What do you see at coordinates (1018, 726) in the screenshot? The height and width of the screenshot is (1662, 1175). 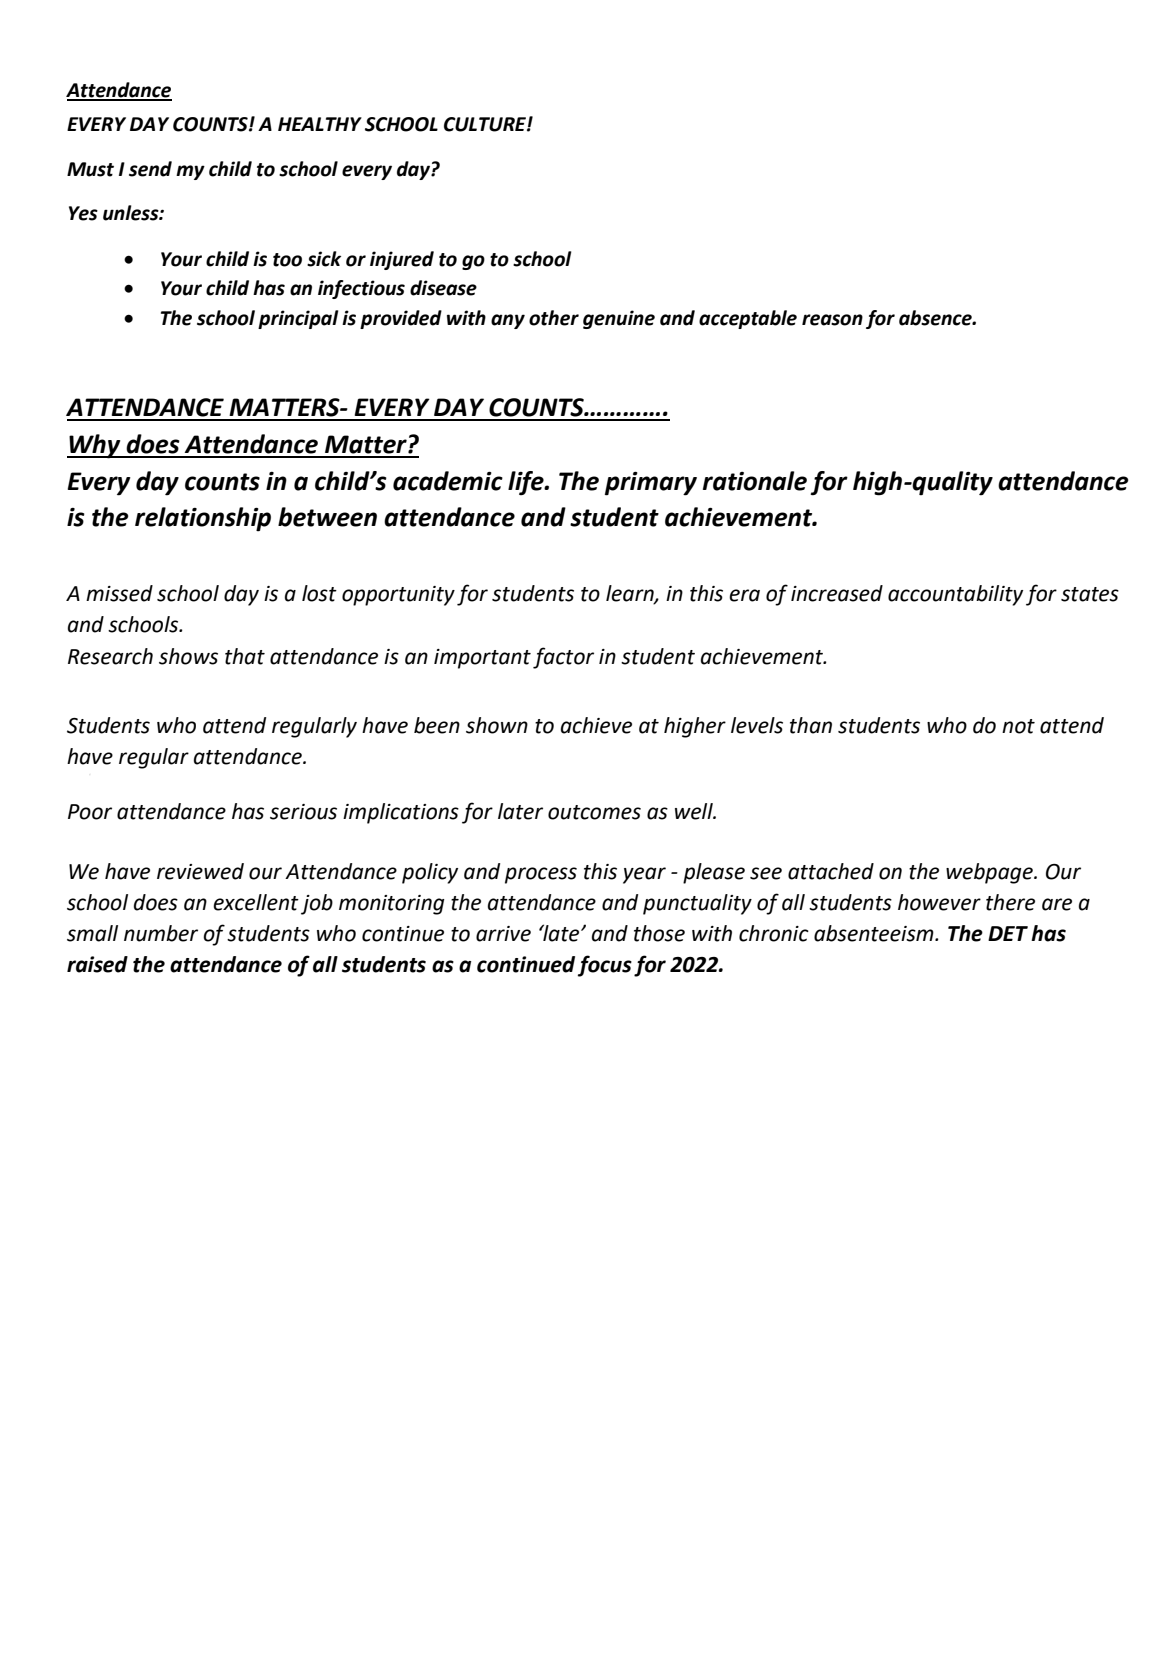 I see `not` at bounding box center [1018, 726].
